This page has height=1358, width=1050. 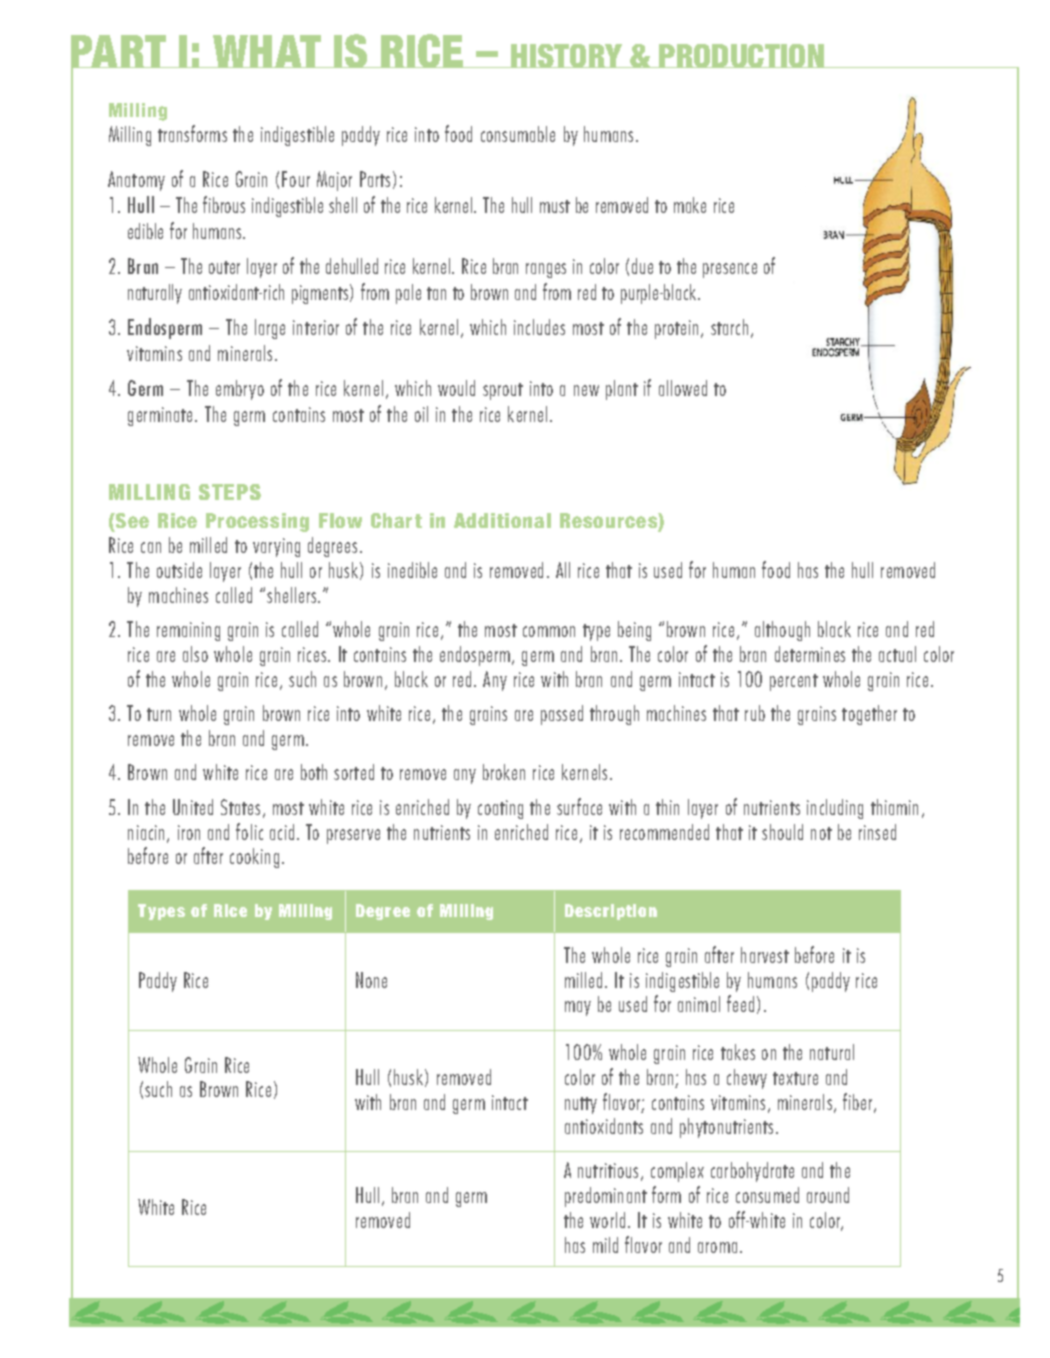 What do you see at coordinates (195, 654) in the page?
I see `also` at bounding box center [195, 654].
